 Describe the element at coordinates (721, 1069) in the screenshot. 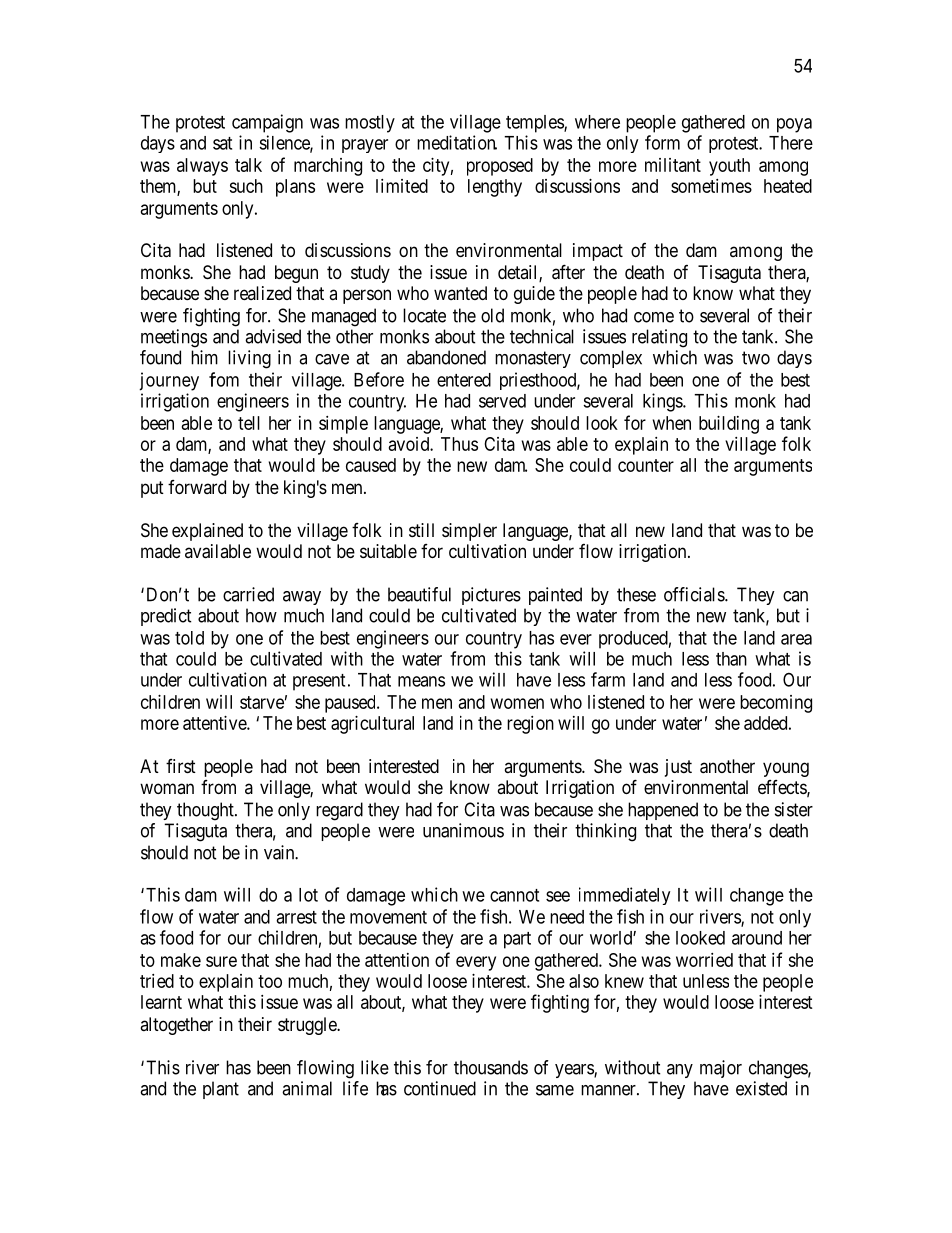

I see `major` at that location.
